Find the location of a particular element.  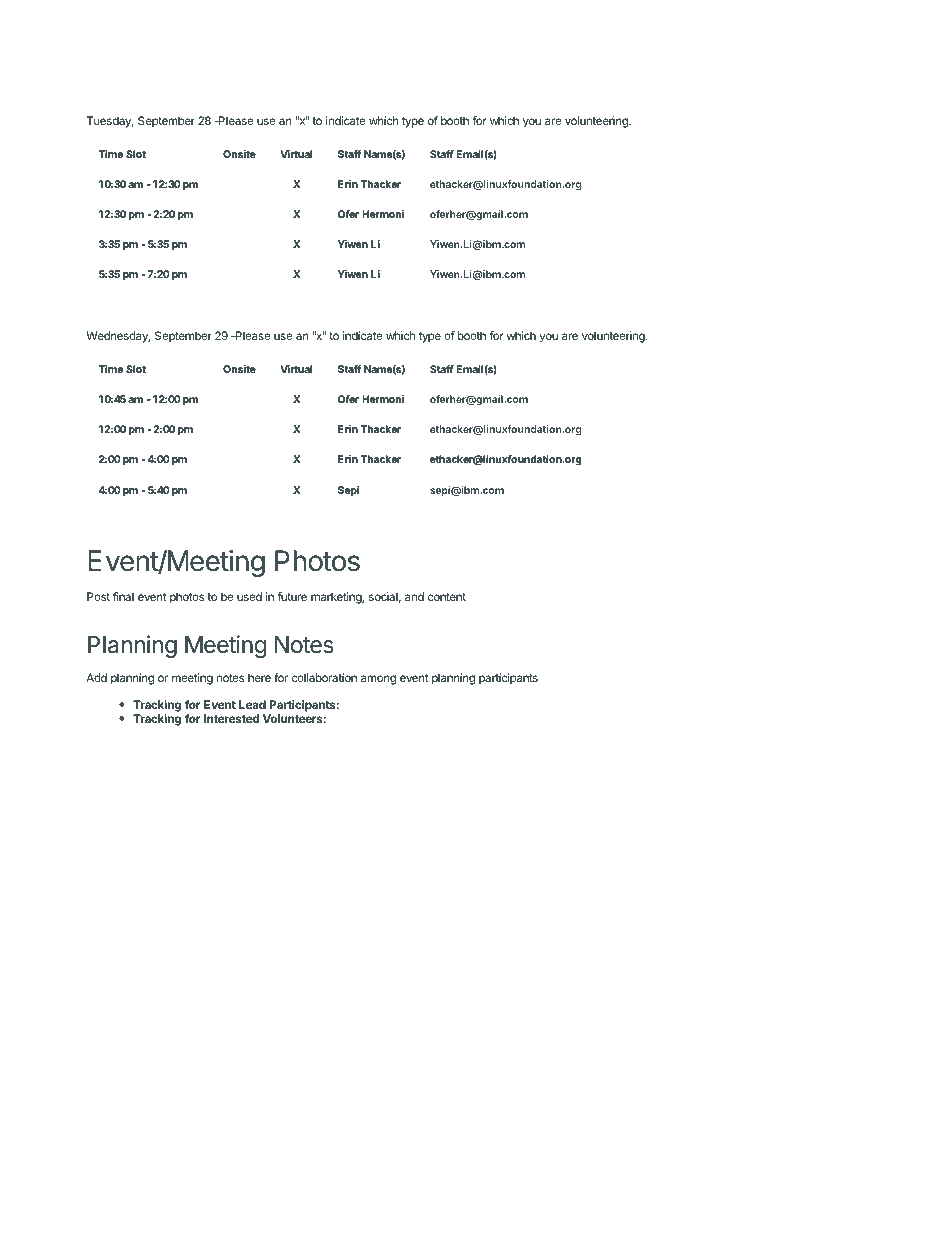

future is located at coordinates (292, 596).
